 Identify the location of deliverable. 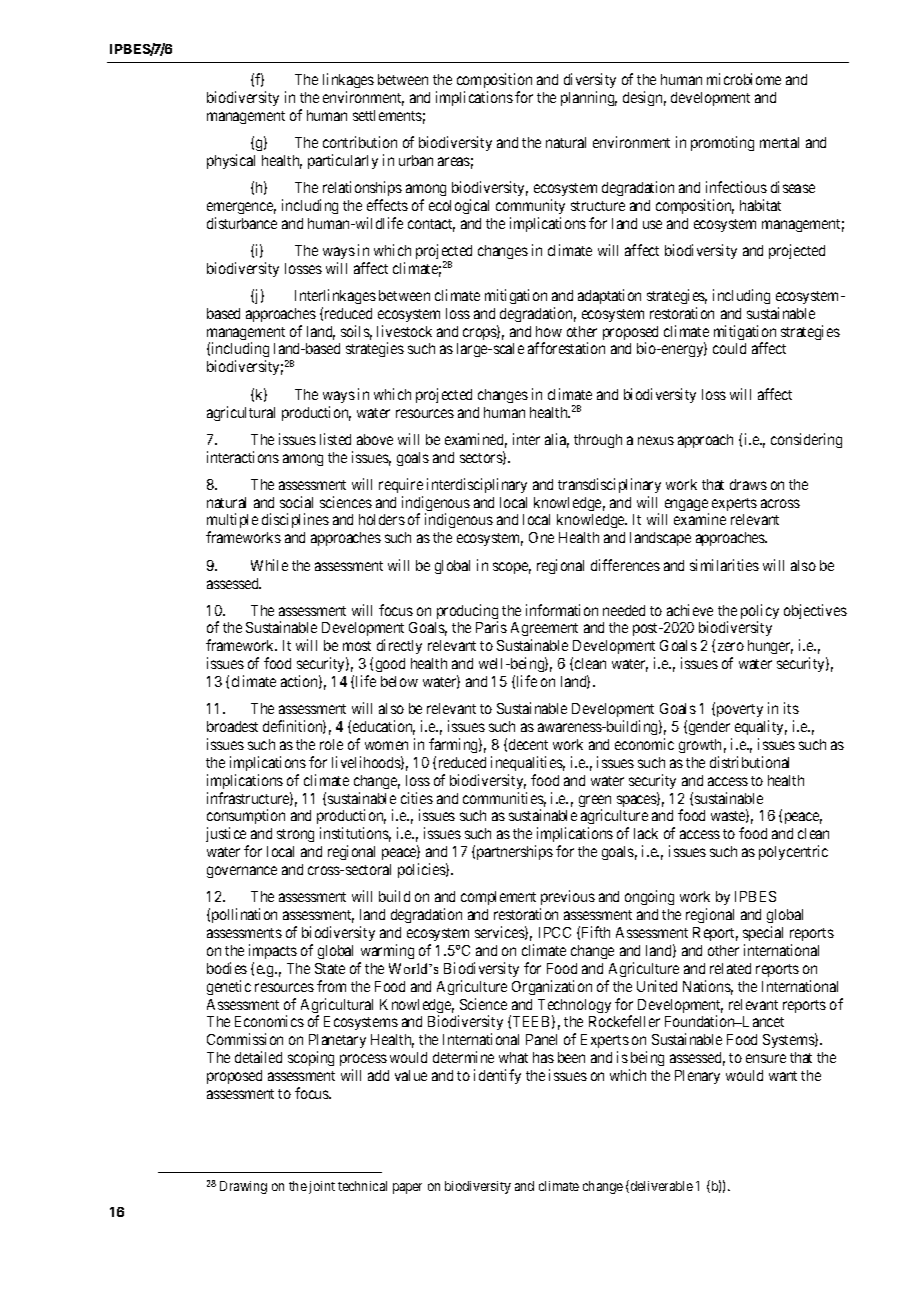
(660, 1186).
